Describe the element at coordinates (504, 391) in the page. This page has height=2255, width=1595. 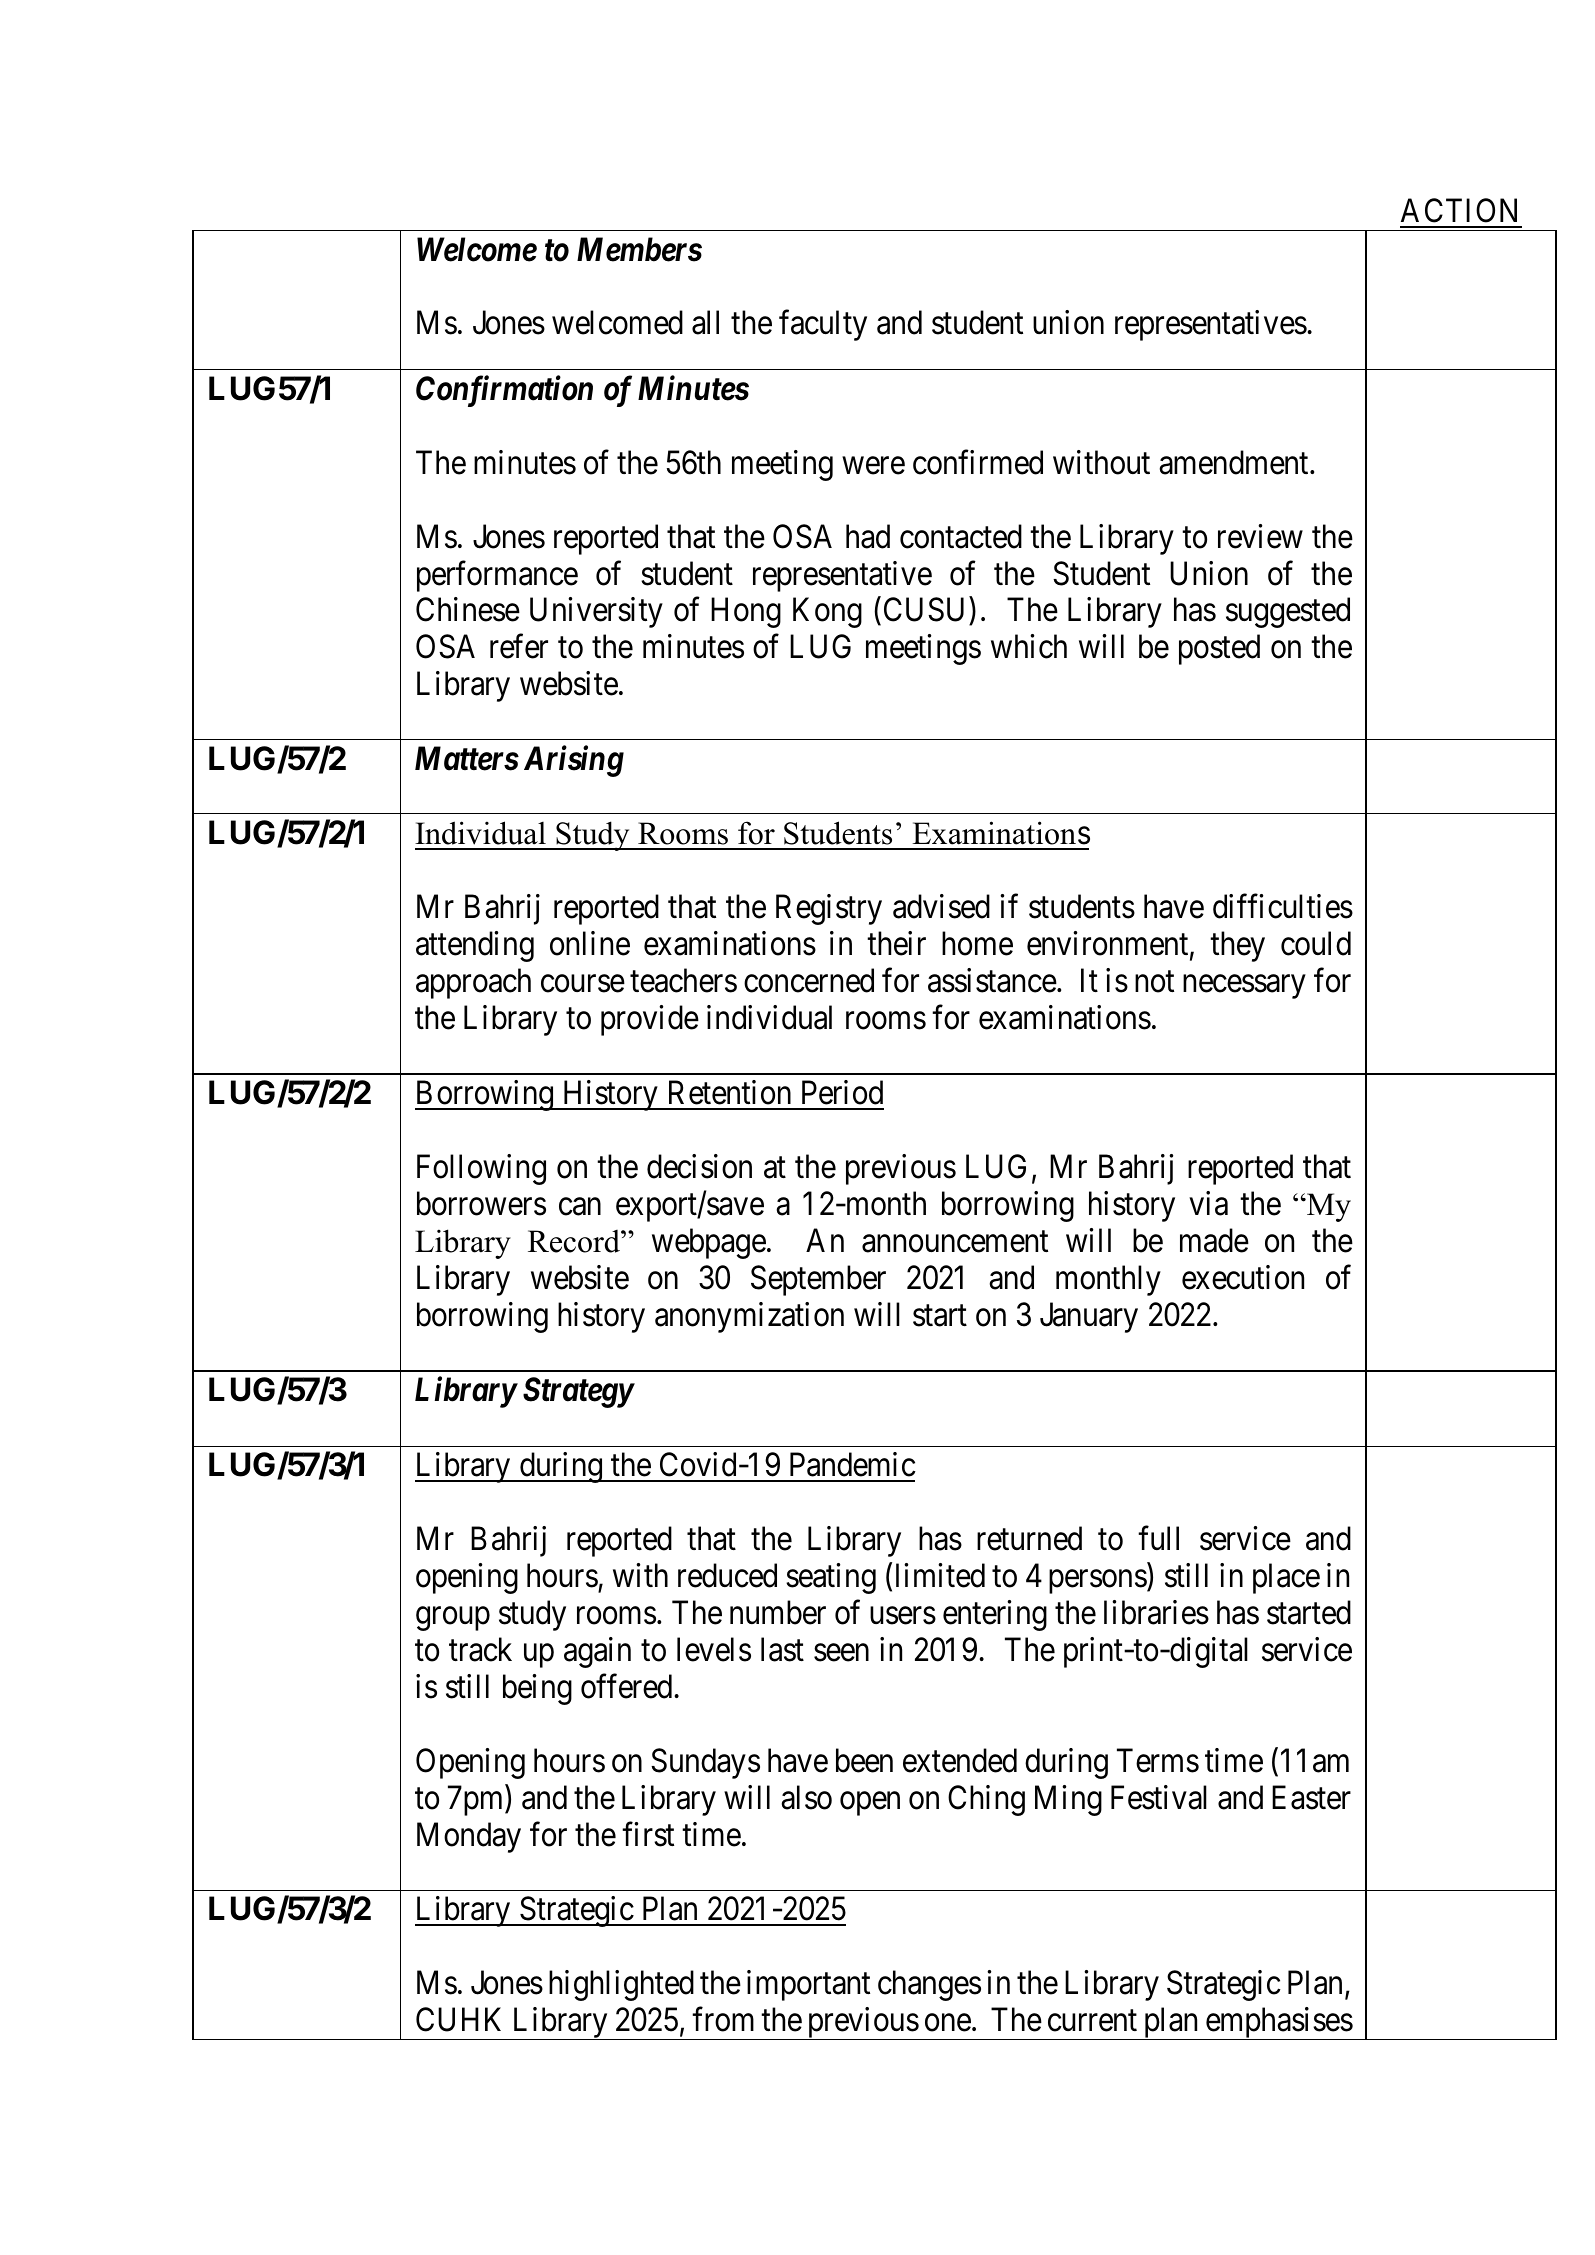
I see `Confirmation` at that location.
